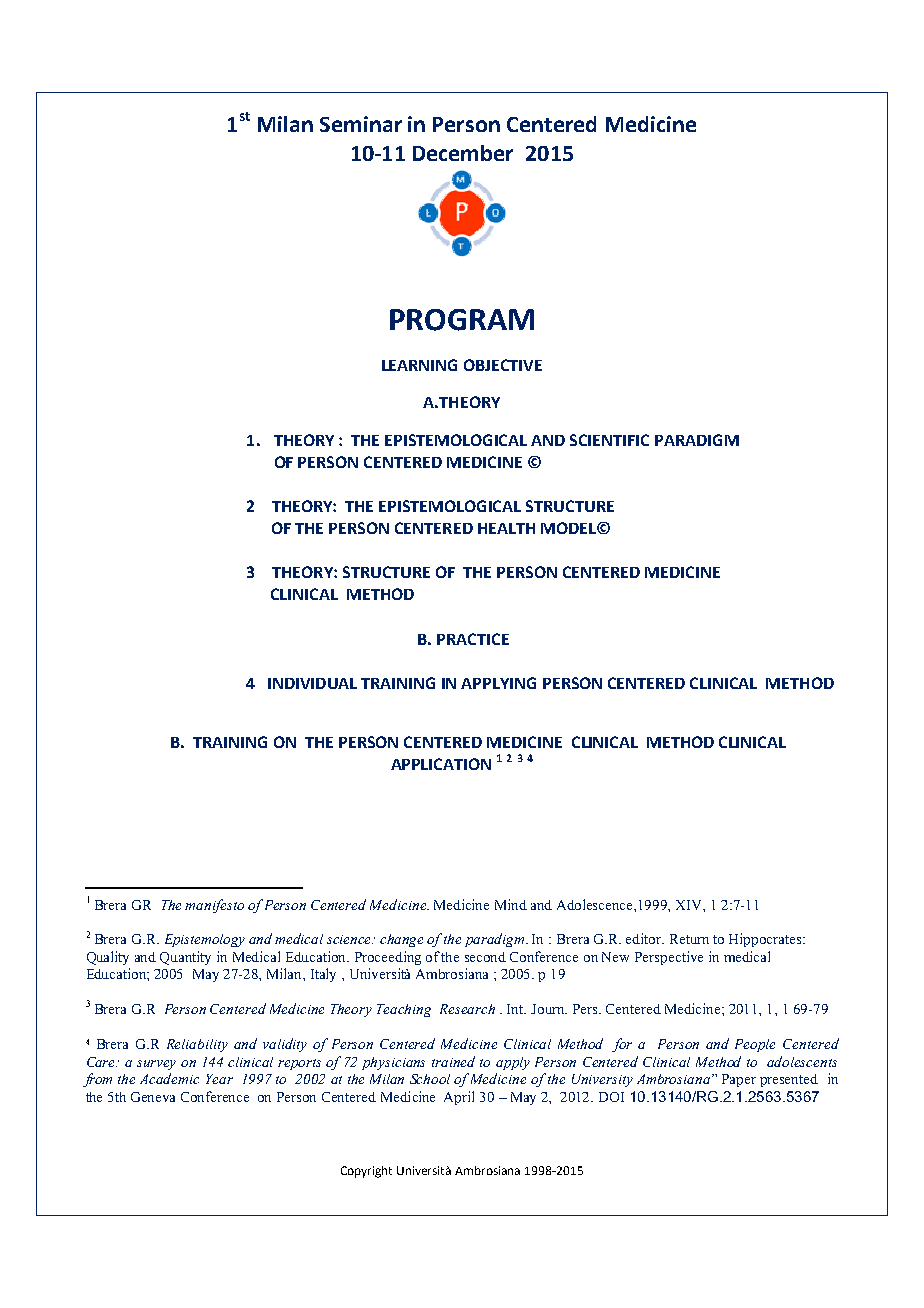  Describe the element at coordinates (506, 528) in the document. I see `HEALTH` at that location.
